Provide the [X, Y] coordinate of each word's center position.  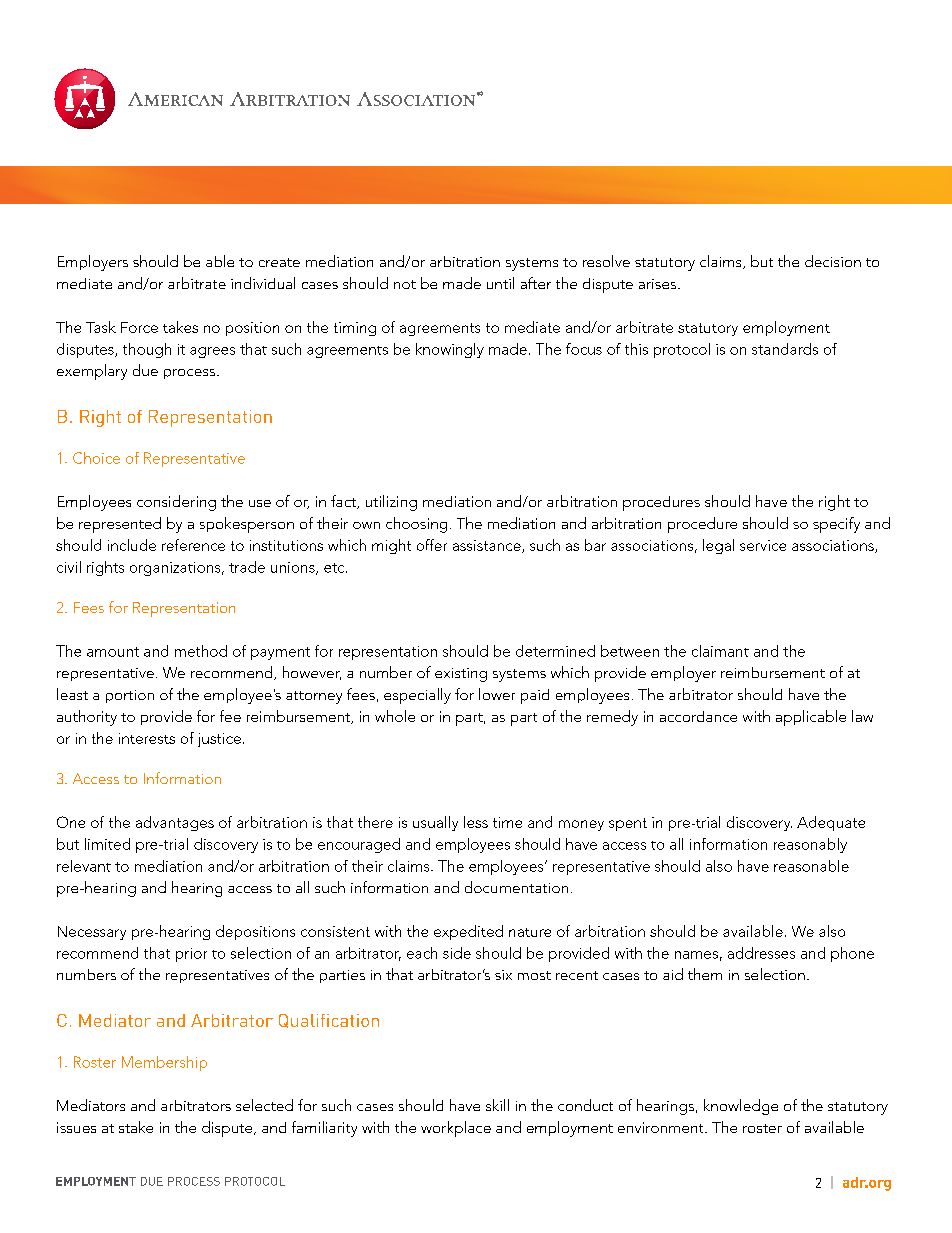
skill [497, 1105]
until [500, 283]
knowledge [741, 1107]
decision [833, 261]
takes [180, 327]
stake [136, 1127]
